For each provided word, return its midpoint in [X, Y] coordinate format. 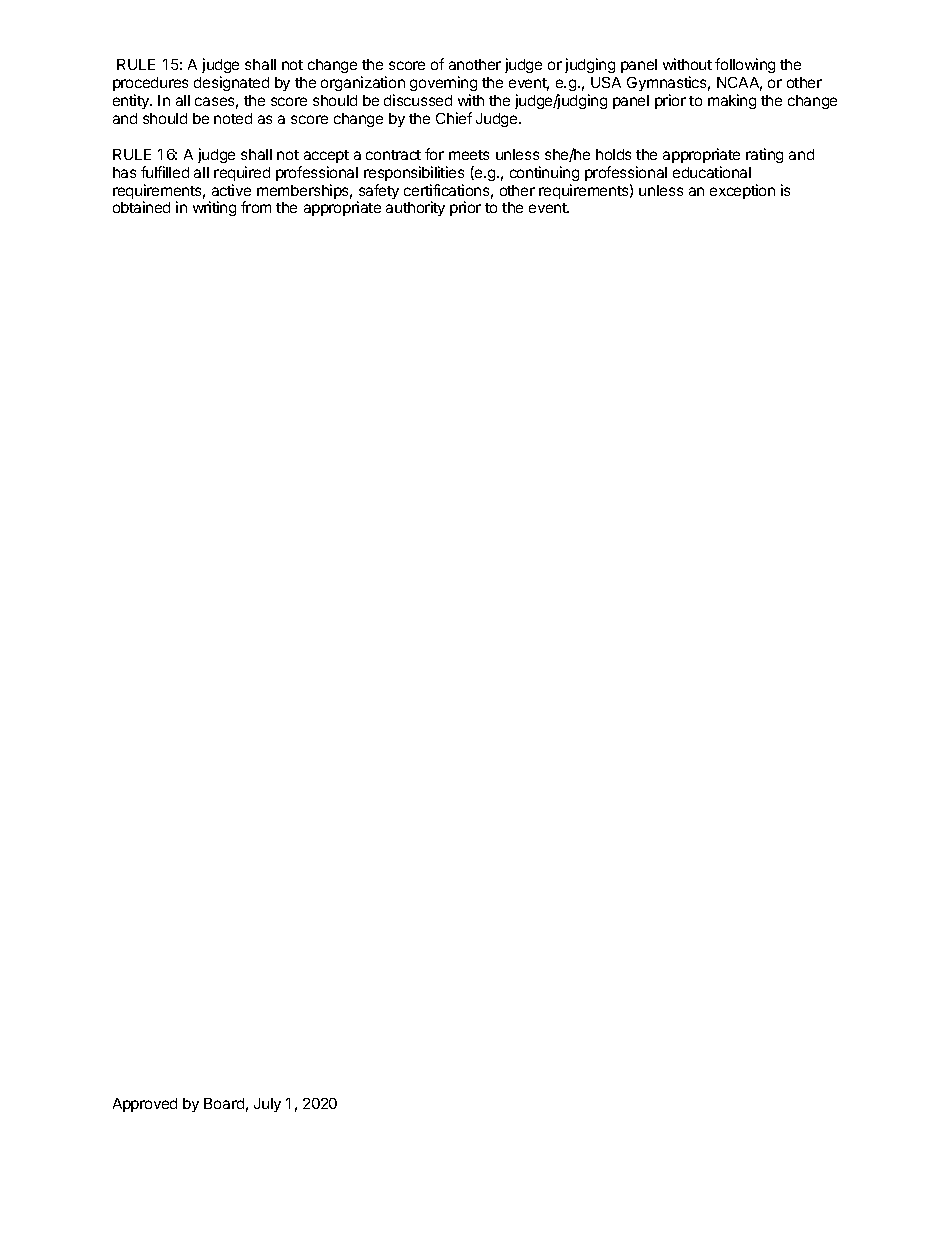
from [256, 207]
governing [443, 83]
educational [712, 172]
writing [214, 208]
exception [742, 191]
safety [378, 193]
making [732, 101]
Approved [145, 1105]
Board [224, 1103]
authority [415, 208]
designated [231, 83]
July [267, 1105]
